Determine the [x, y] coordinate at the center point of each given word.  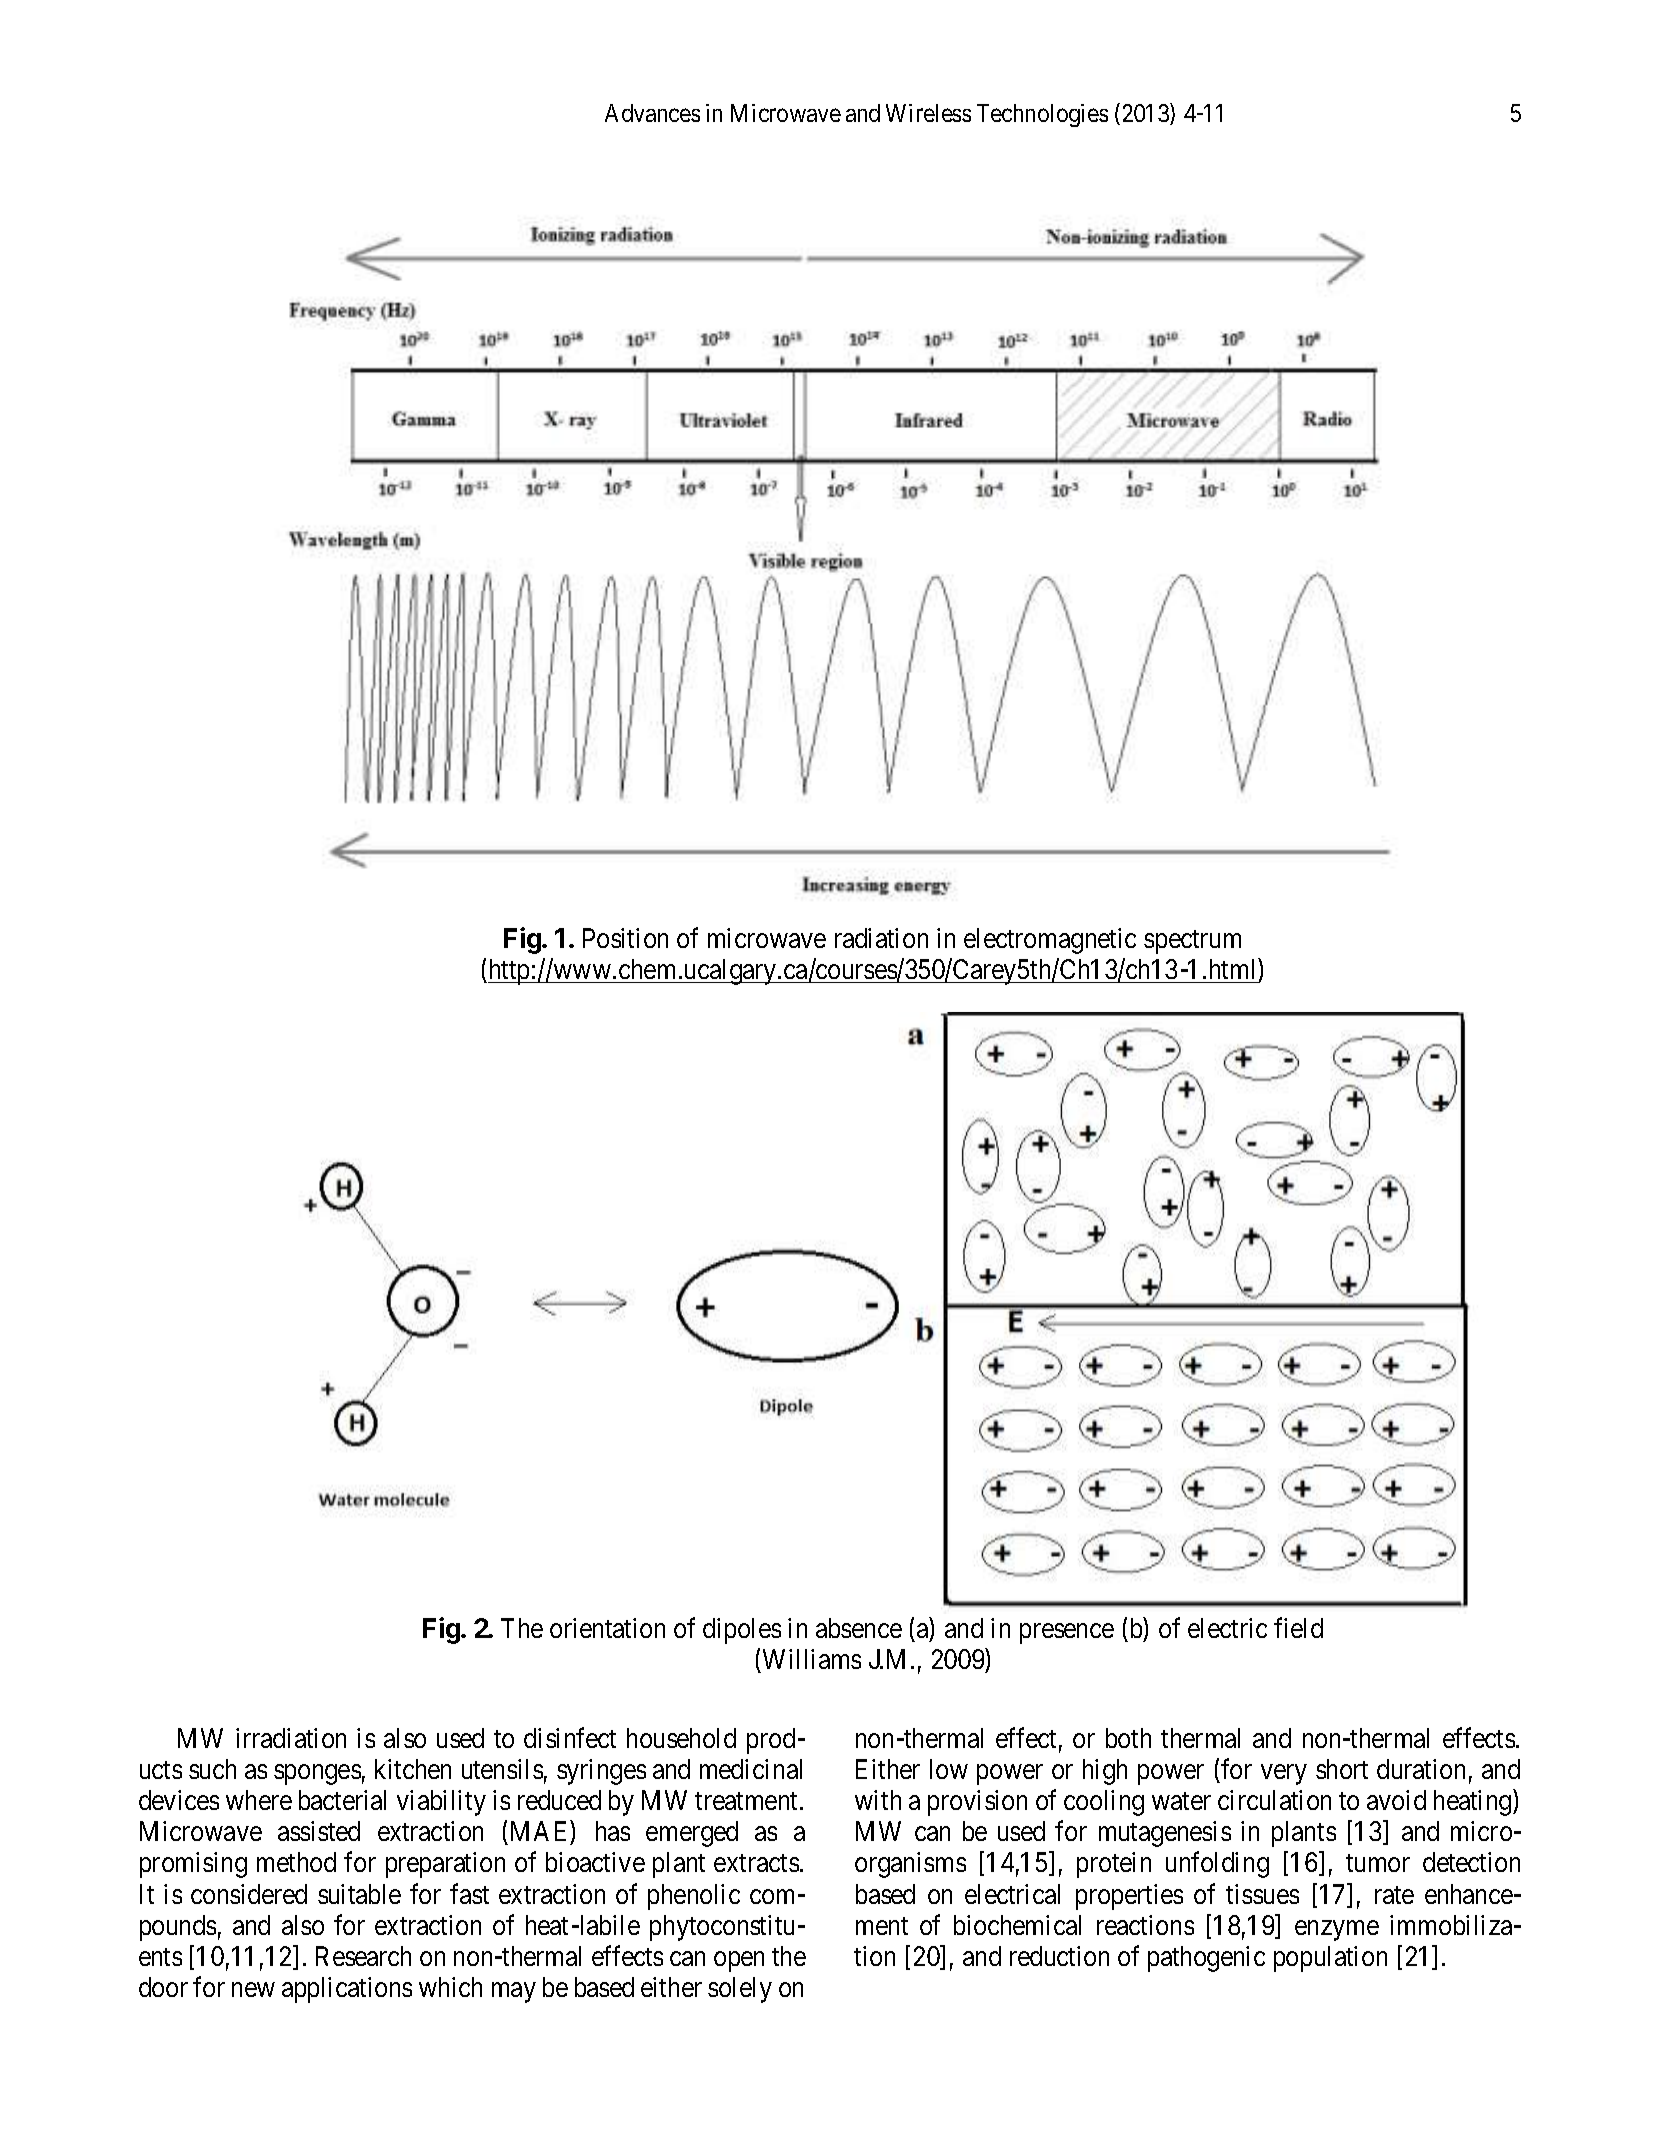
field [1298, 1627]
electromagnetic [1050, 941]
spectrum [1192, 942]
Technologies [1042, 115]
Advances [652, 113]
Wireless [928, 113]
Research [363, 1956]
